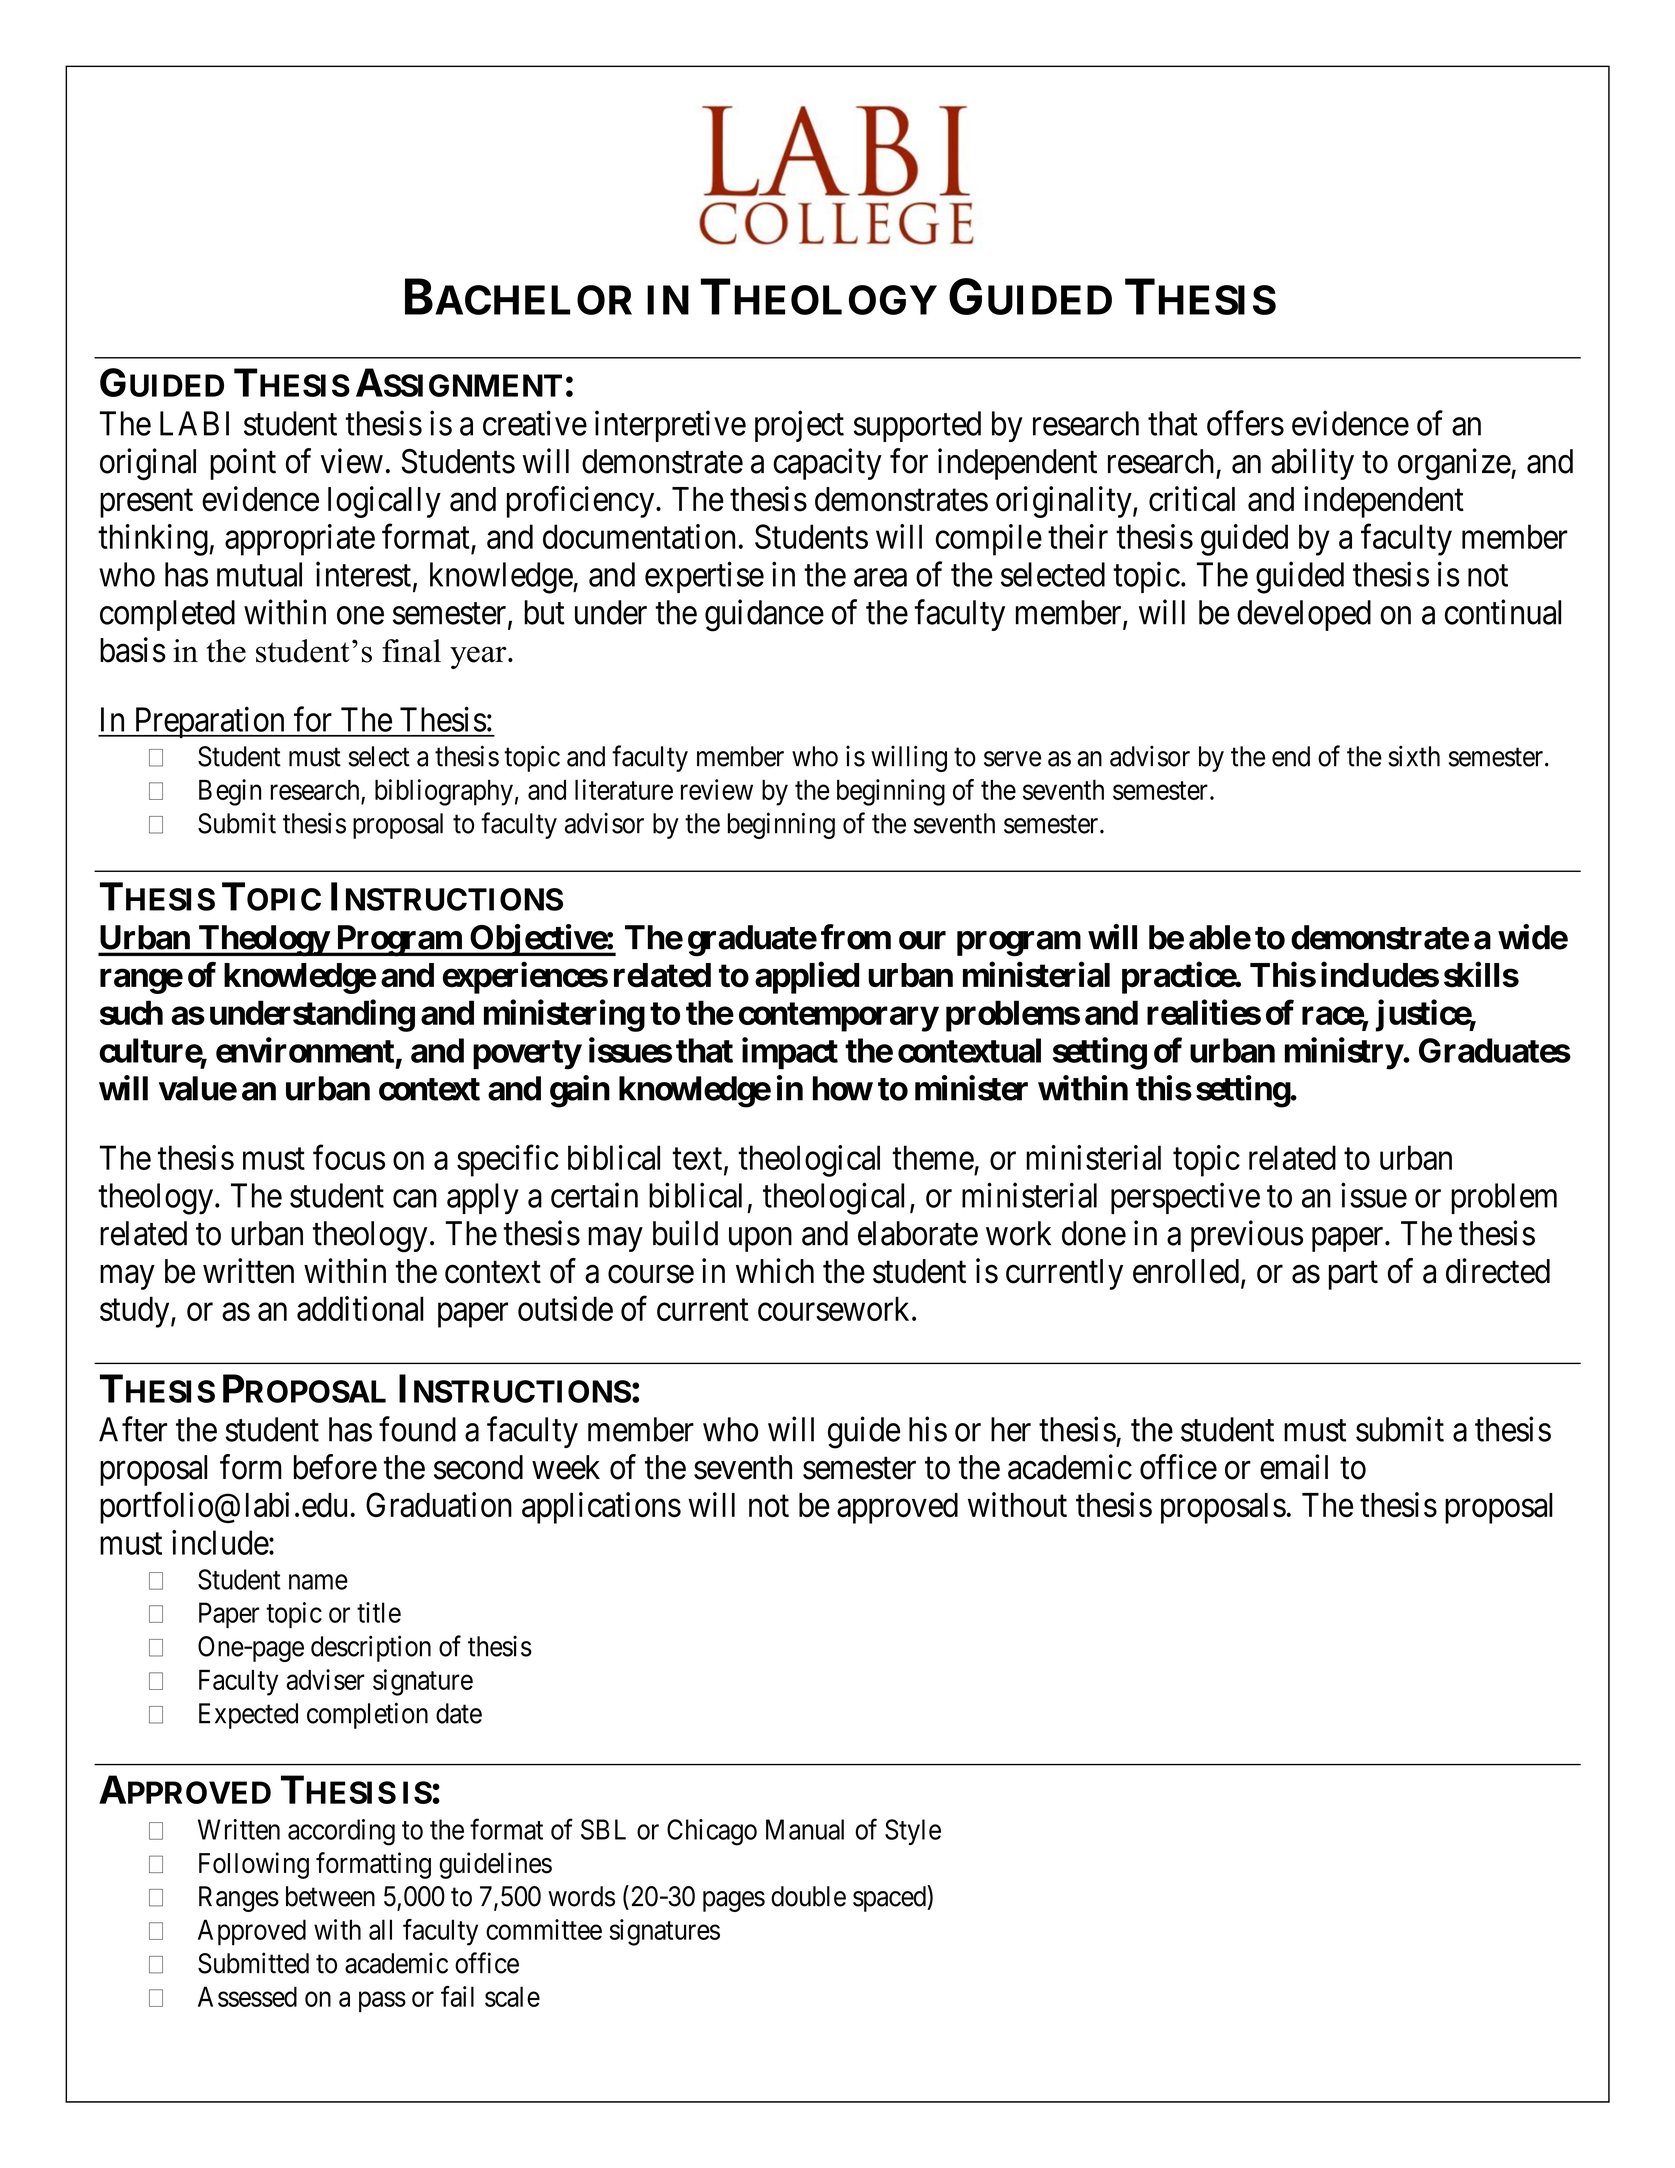 This image has height=2168, width=1675. Describe the element at coordinates (1353, 1275) in the image. I see `part` at that location.
